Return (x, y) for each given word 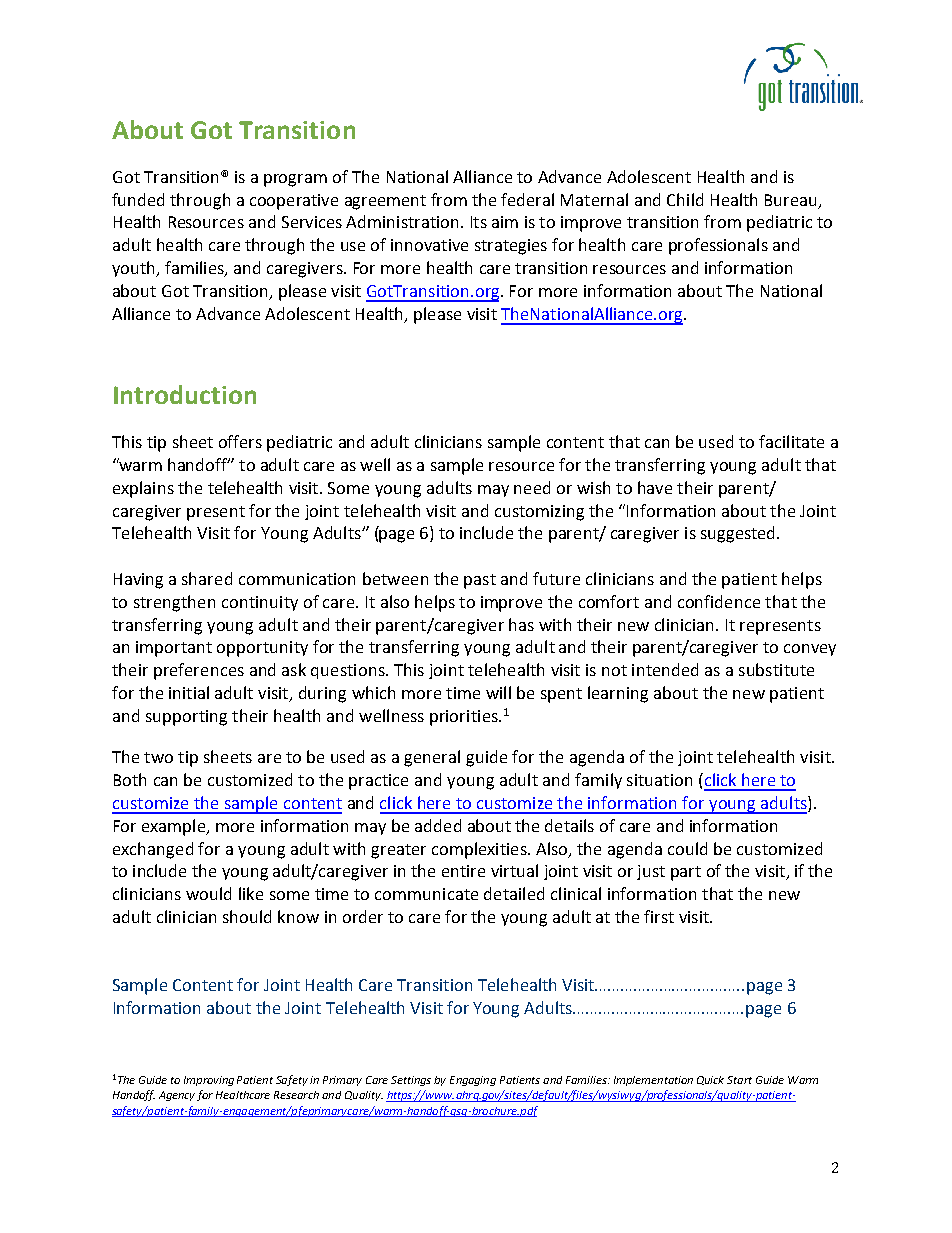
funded (138, 199)
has (521, 624)
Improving (209, 1081)
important (174, 649)
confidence (719, 601)
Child (685, 199)
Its (479, 222)
